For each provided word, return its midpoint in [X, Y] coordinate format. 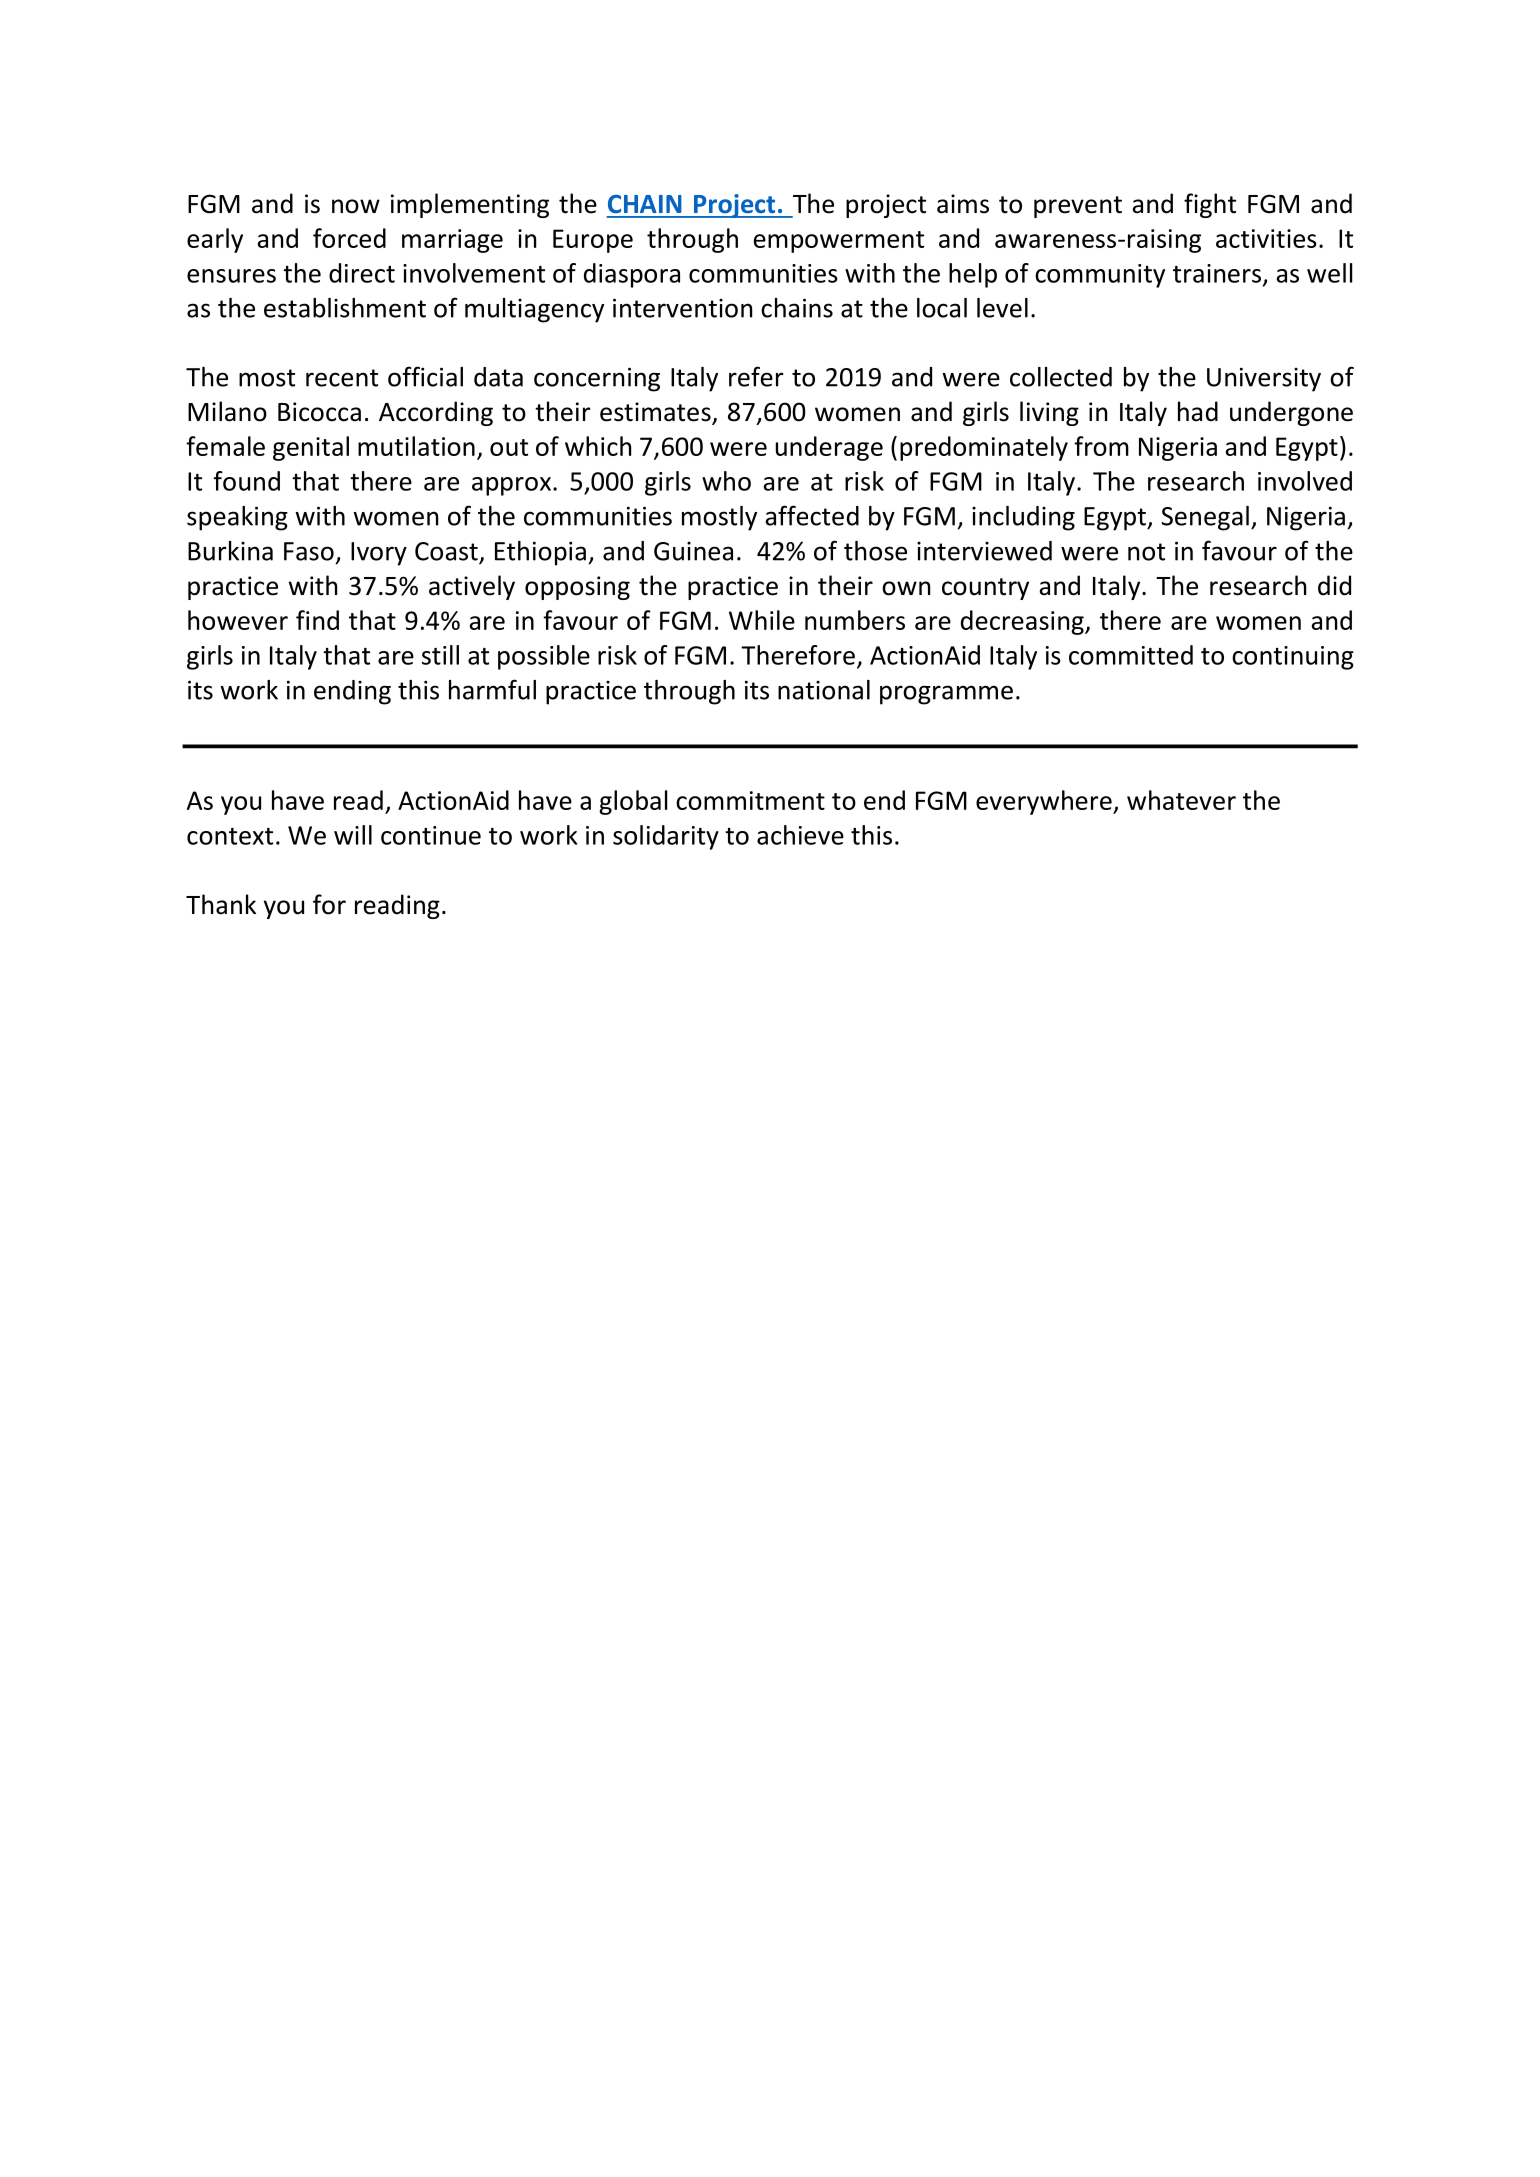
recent [342, 378]
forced [349, 238]
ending [352, 692]
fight [1210, 205]
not [1146, 552]
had [1198, 411]
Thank [221, 904]
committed [1131, 655]
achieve [800, 835]
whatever [1181, 800]
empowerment [839, 242]
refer [756, 376]
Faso [309, 551]
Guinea [693, 551]
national [824, 690]
